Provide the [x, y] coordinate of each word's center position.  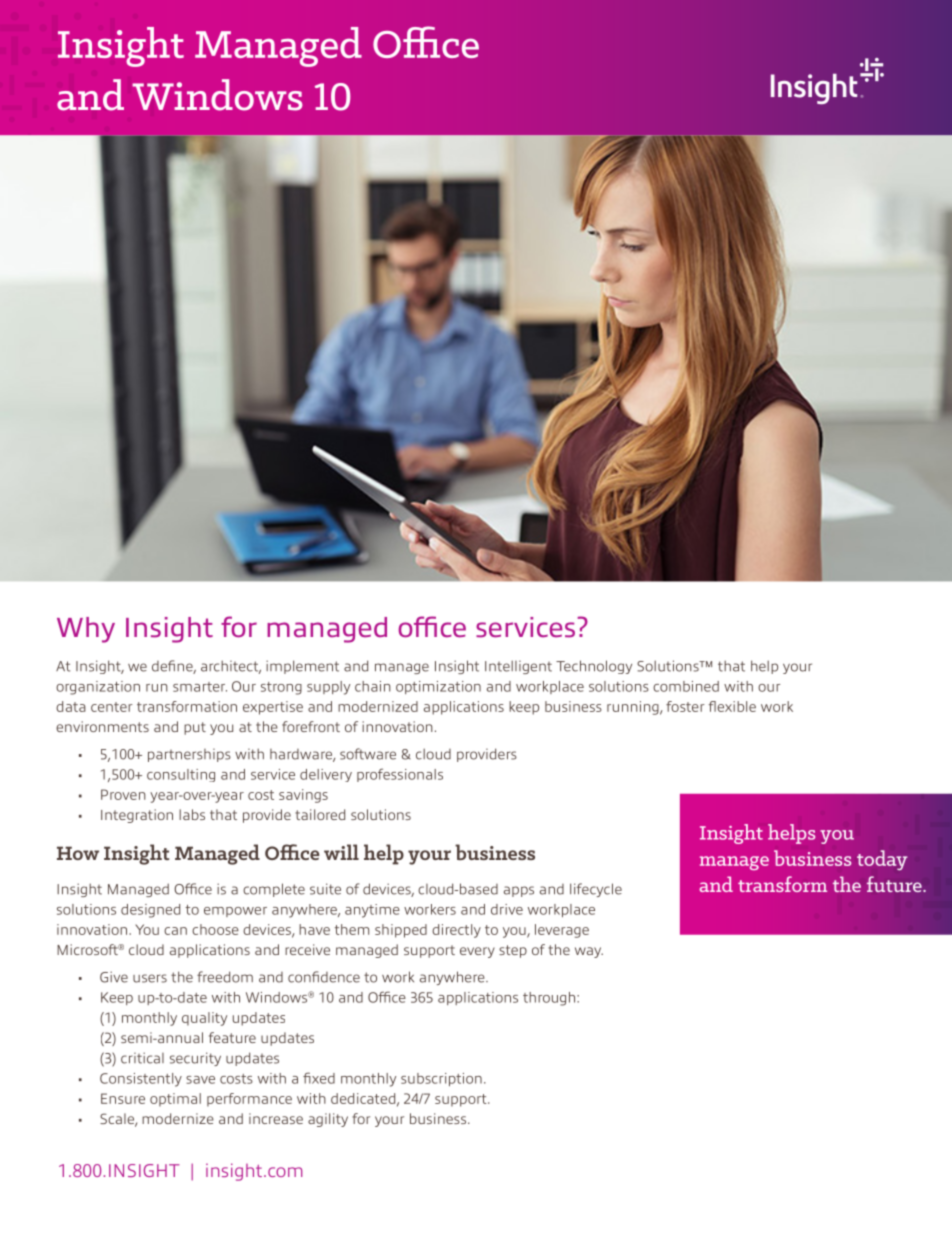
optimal [175, 1100]
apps [519, 891]
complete [274, 890]
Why [86, 630]
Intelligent [518, 667]
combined [686, 686]
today [882, 860]
